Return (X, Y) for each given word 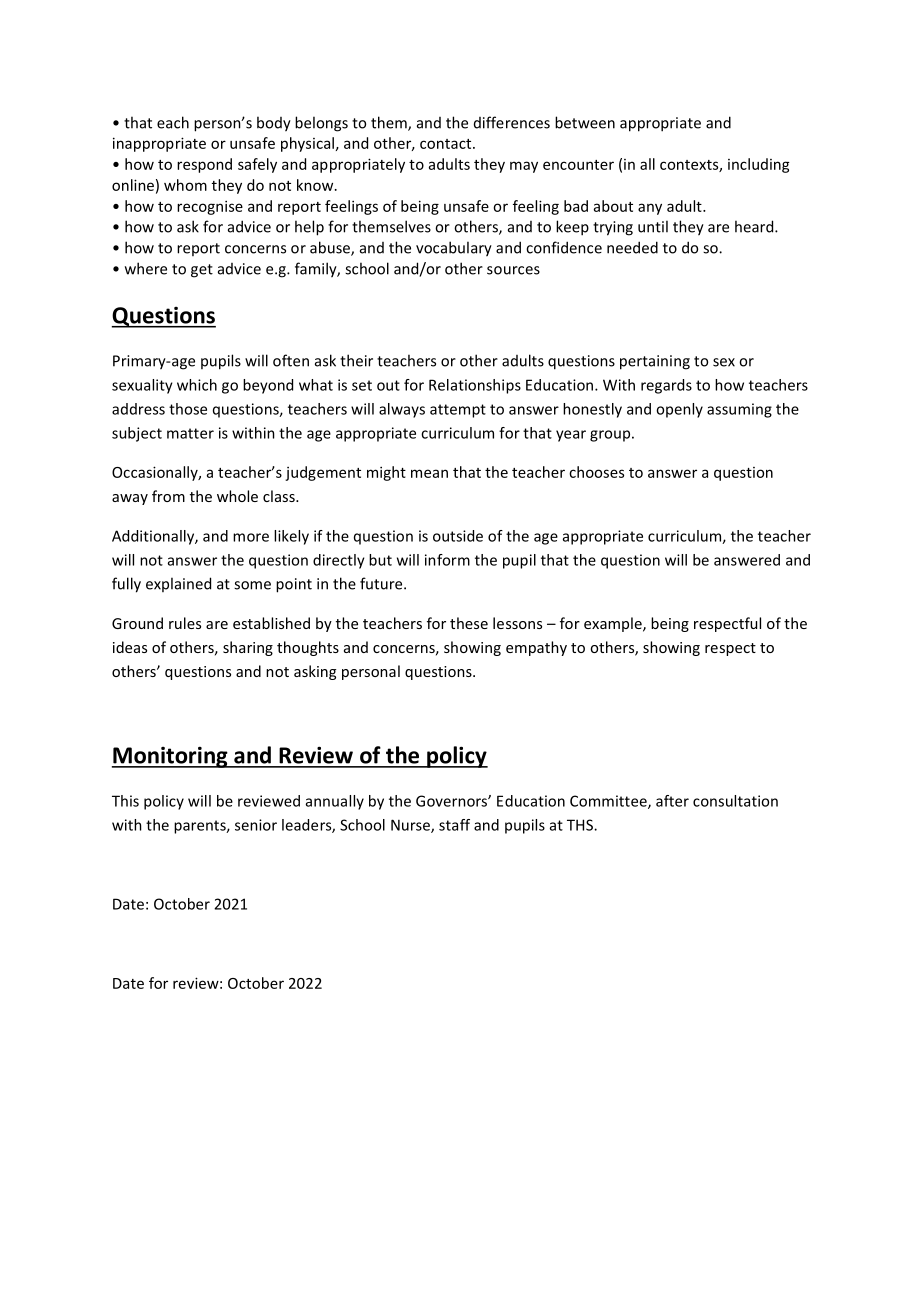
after (672, 801)
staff (454, 825)
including (759, 165)
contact (447, 144)
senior (256, 825)
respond (204, 165)
